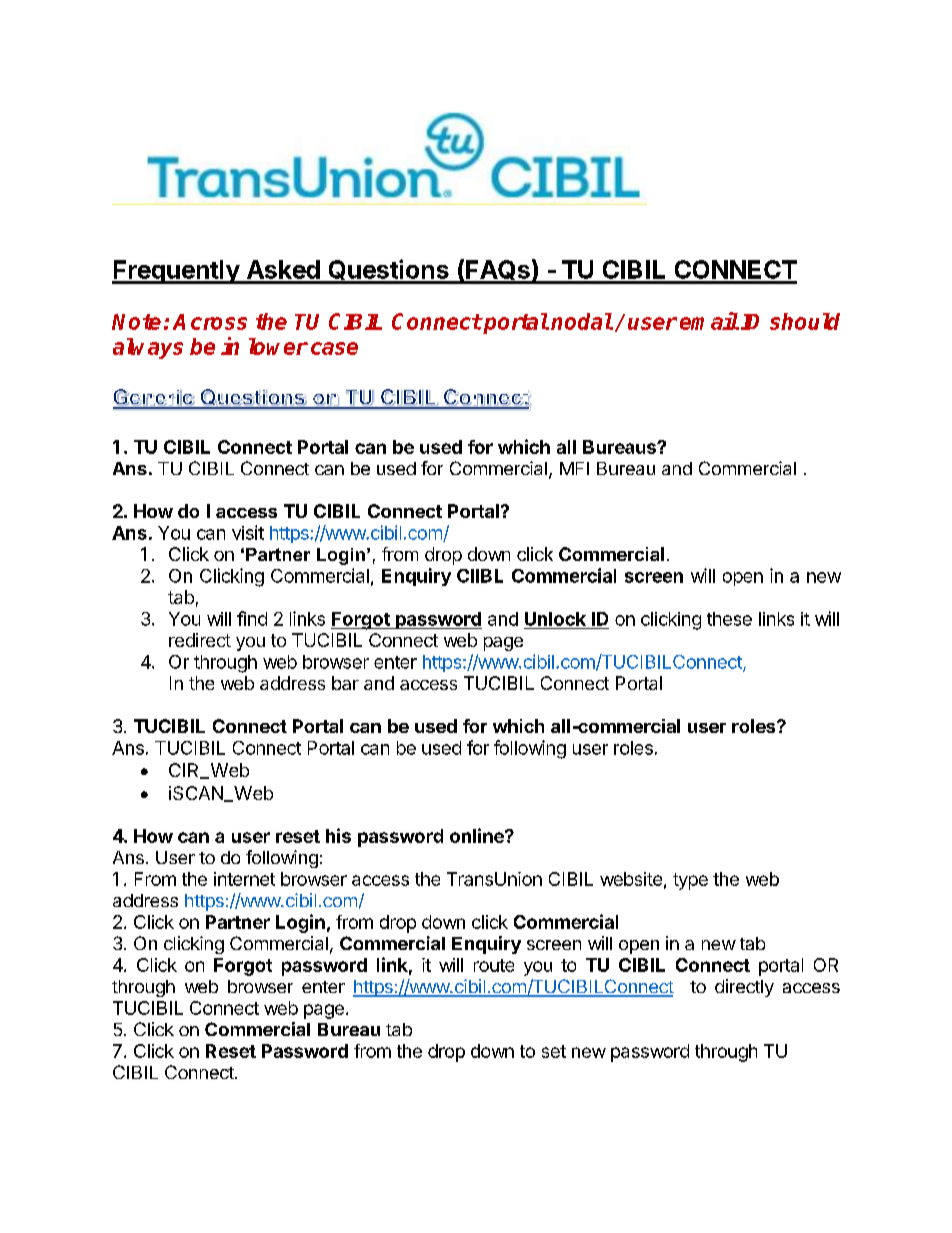 The image size is (952, 1233). What do you see at coordinates (805, 321) in the document?
I see `should` at bounding box center [805, 321].
